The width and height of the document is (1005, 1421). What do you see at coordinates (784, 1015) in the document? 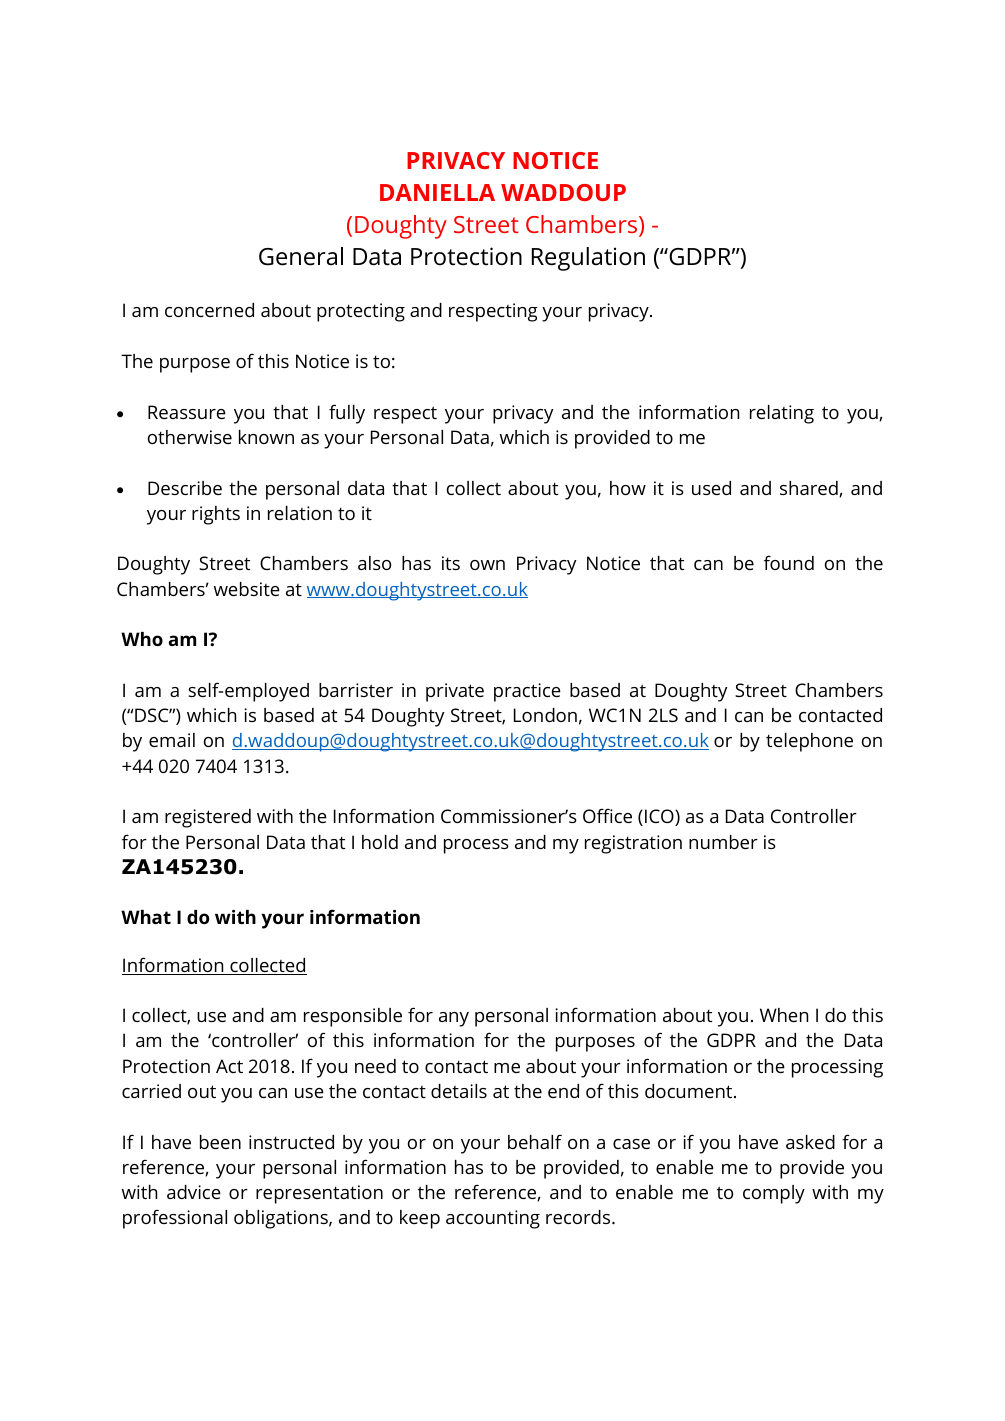
I see `When` at bounding box center [784, 1015].
